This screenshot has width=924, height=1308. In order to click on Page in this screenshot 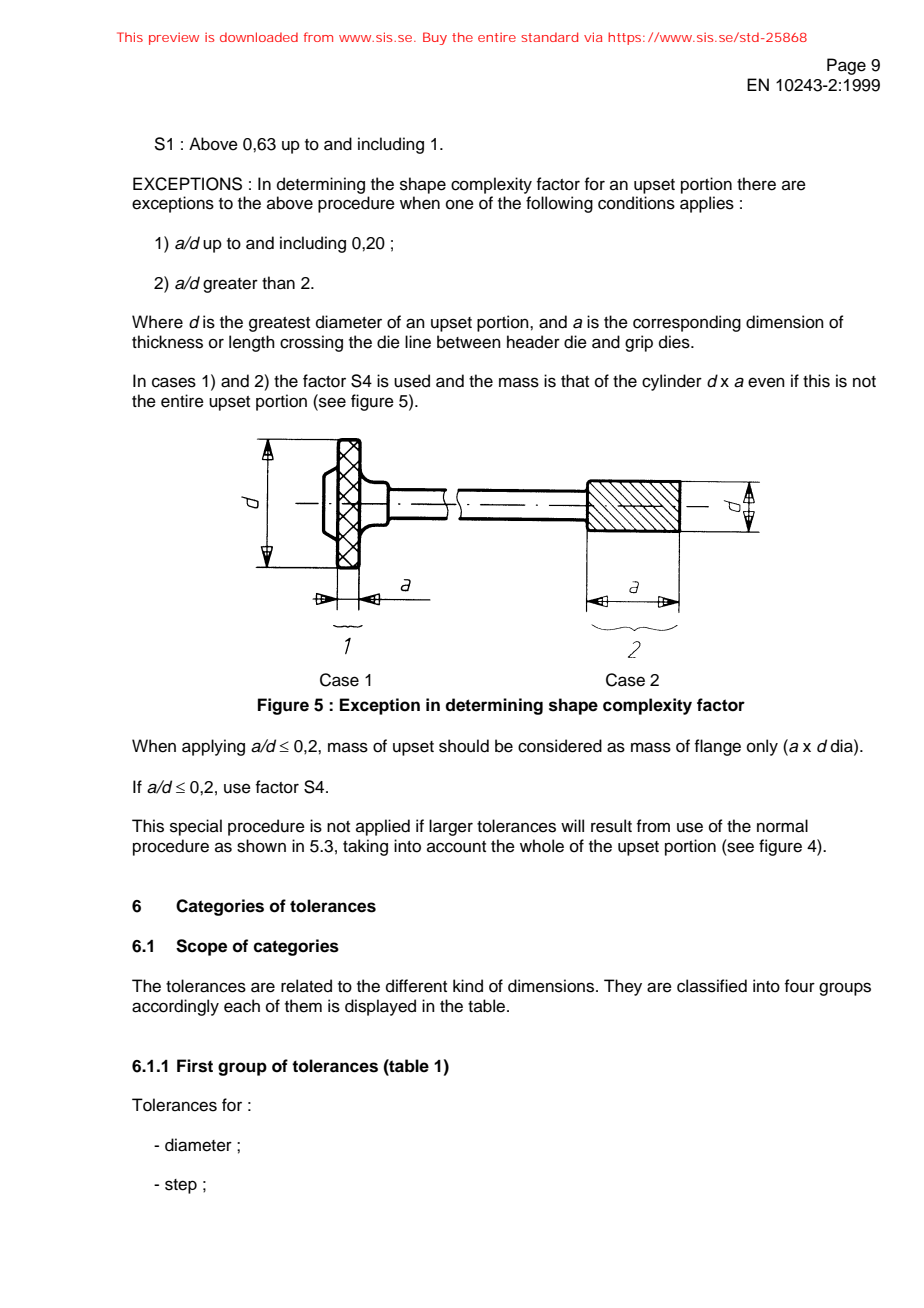, I will do `click(846, 66)`.
